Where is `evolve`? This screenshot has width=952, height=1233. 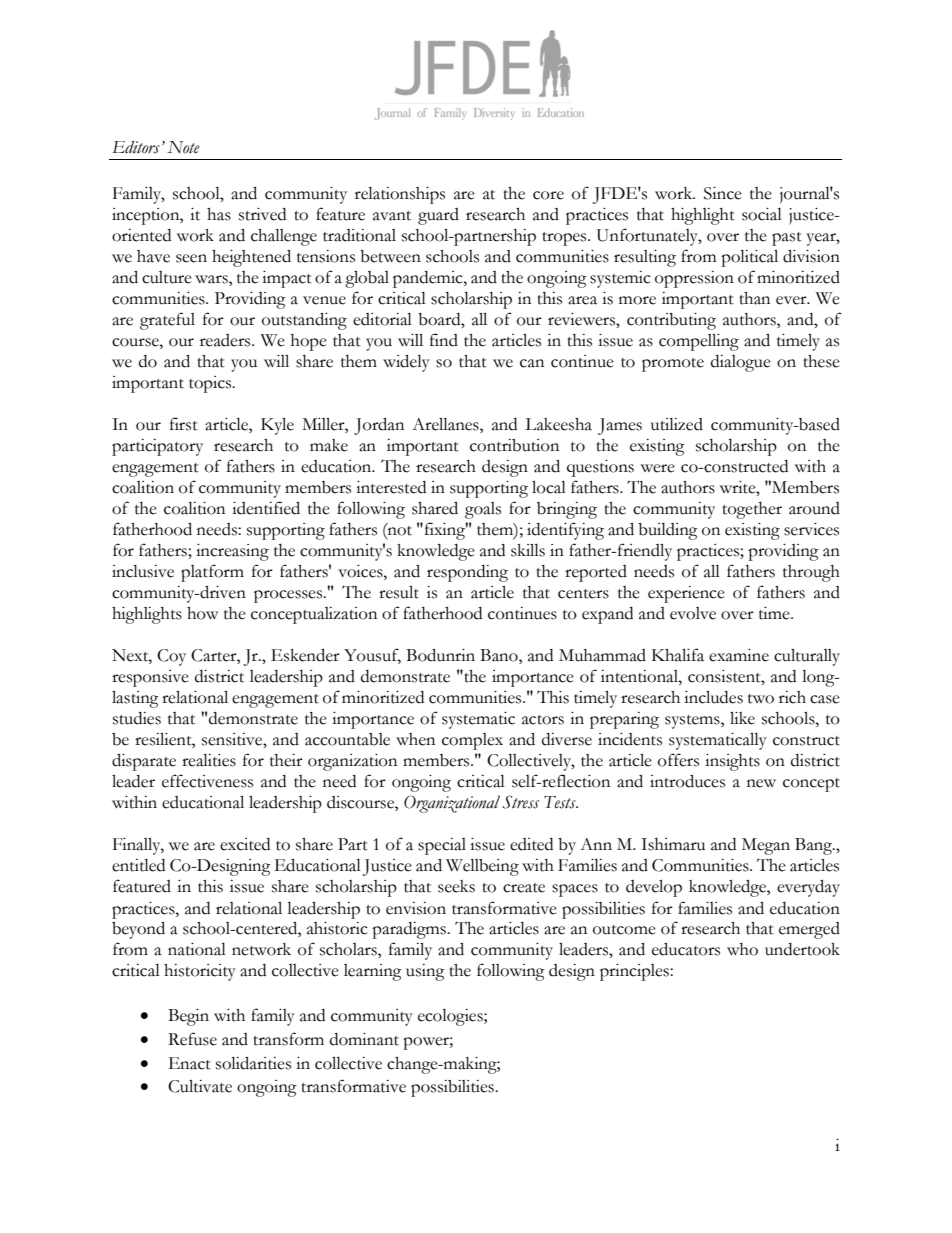 evolve is located at coordinates (693, 613).
